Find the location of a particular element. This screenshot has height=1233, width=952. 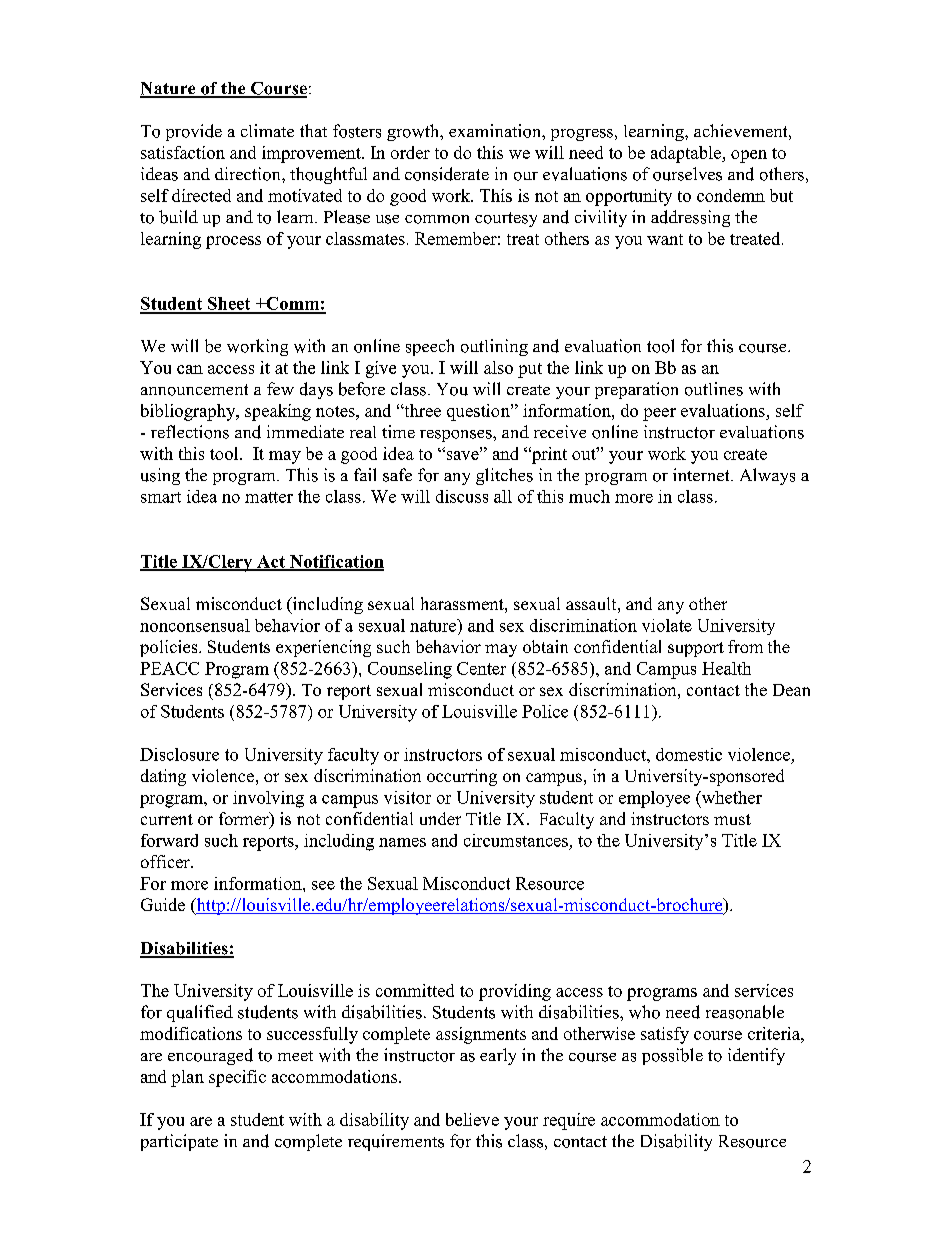

Center is located at coordinates (481, 668).
